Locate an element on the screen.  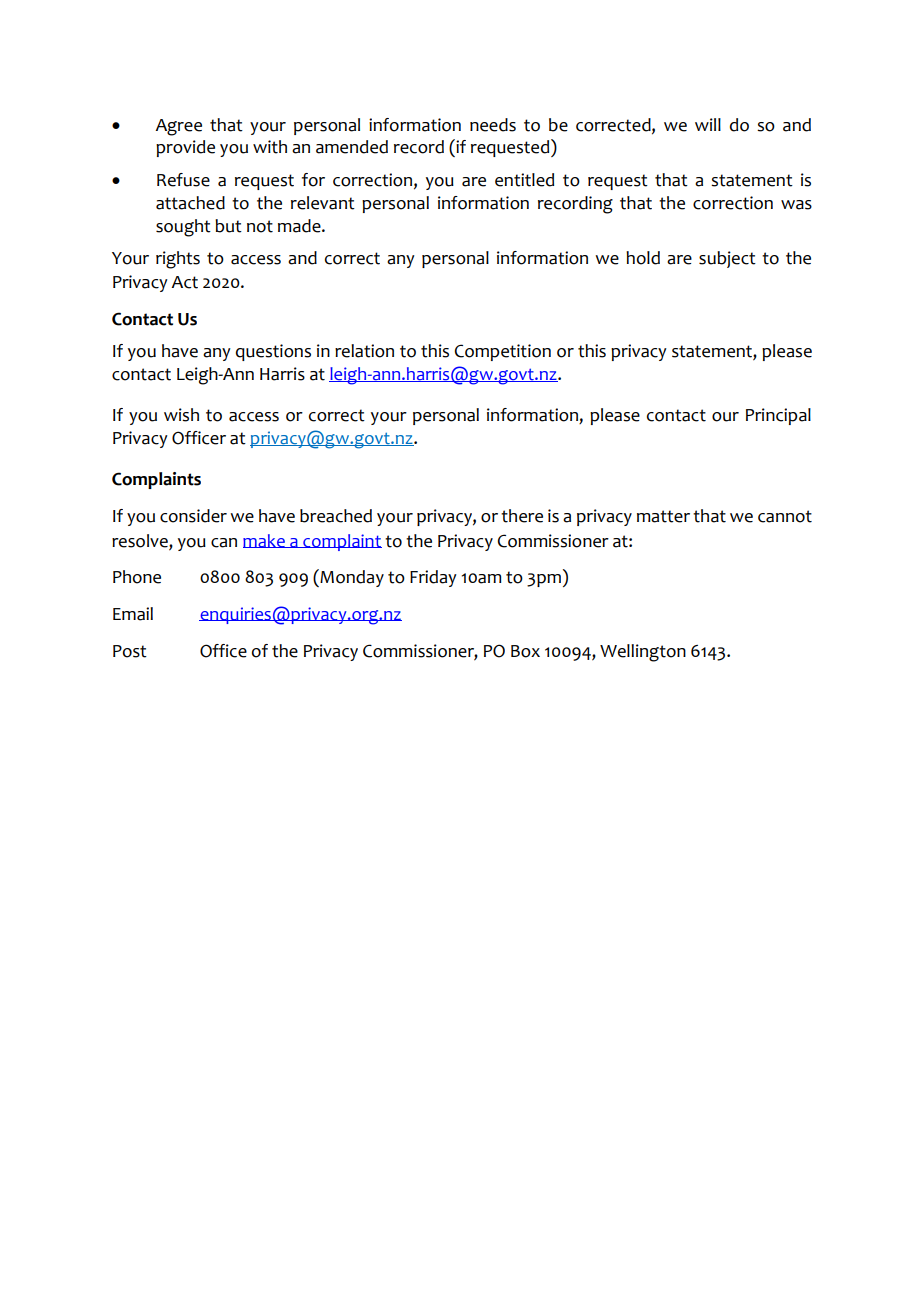
Competition is located at coordinates (502, 352).
